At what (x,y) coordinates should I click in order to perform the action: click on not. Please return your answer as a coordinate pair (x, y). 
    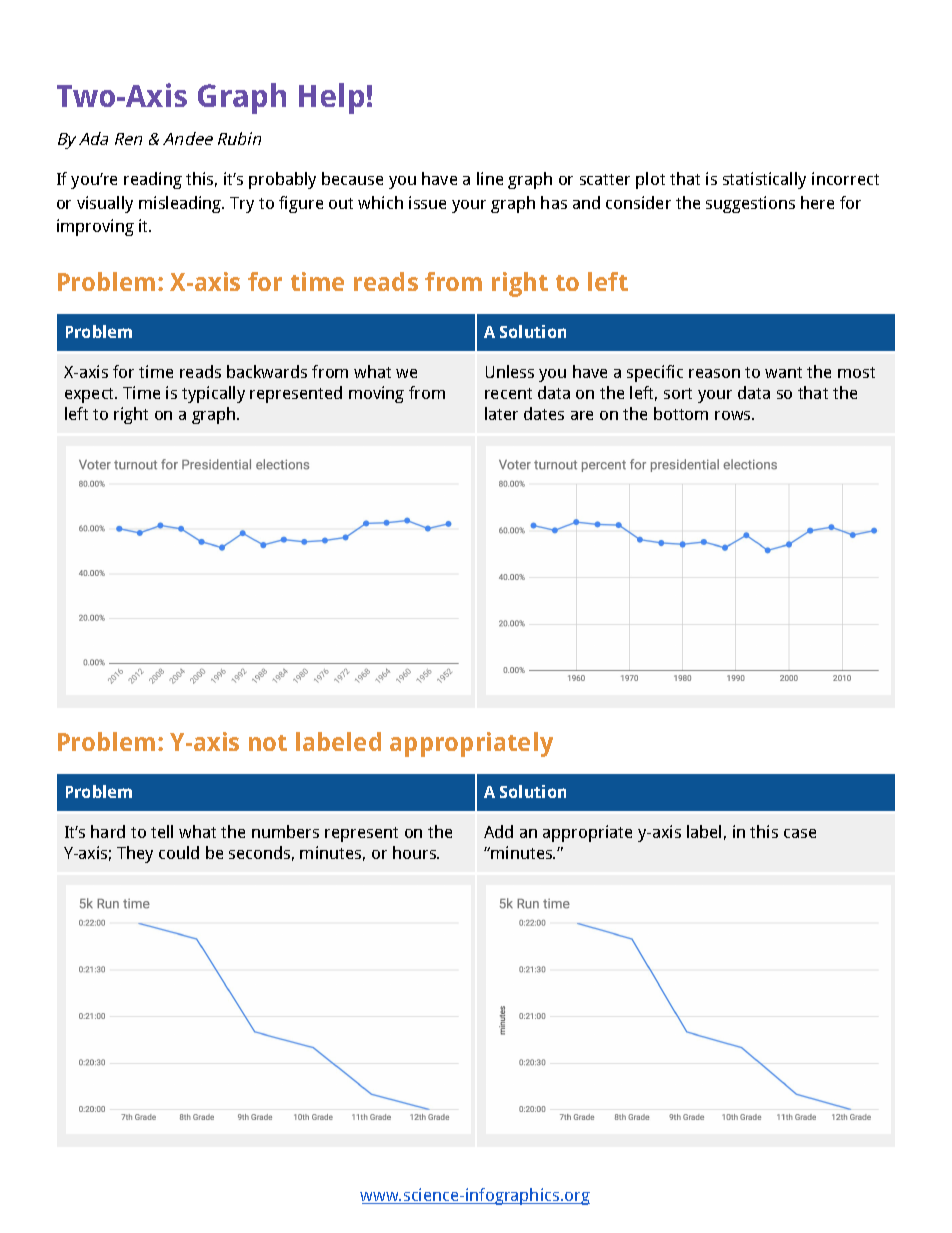
    Looking at the image, I should click on (268, 743).
